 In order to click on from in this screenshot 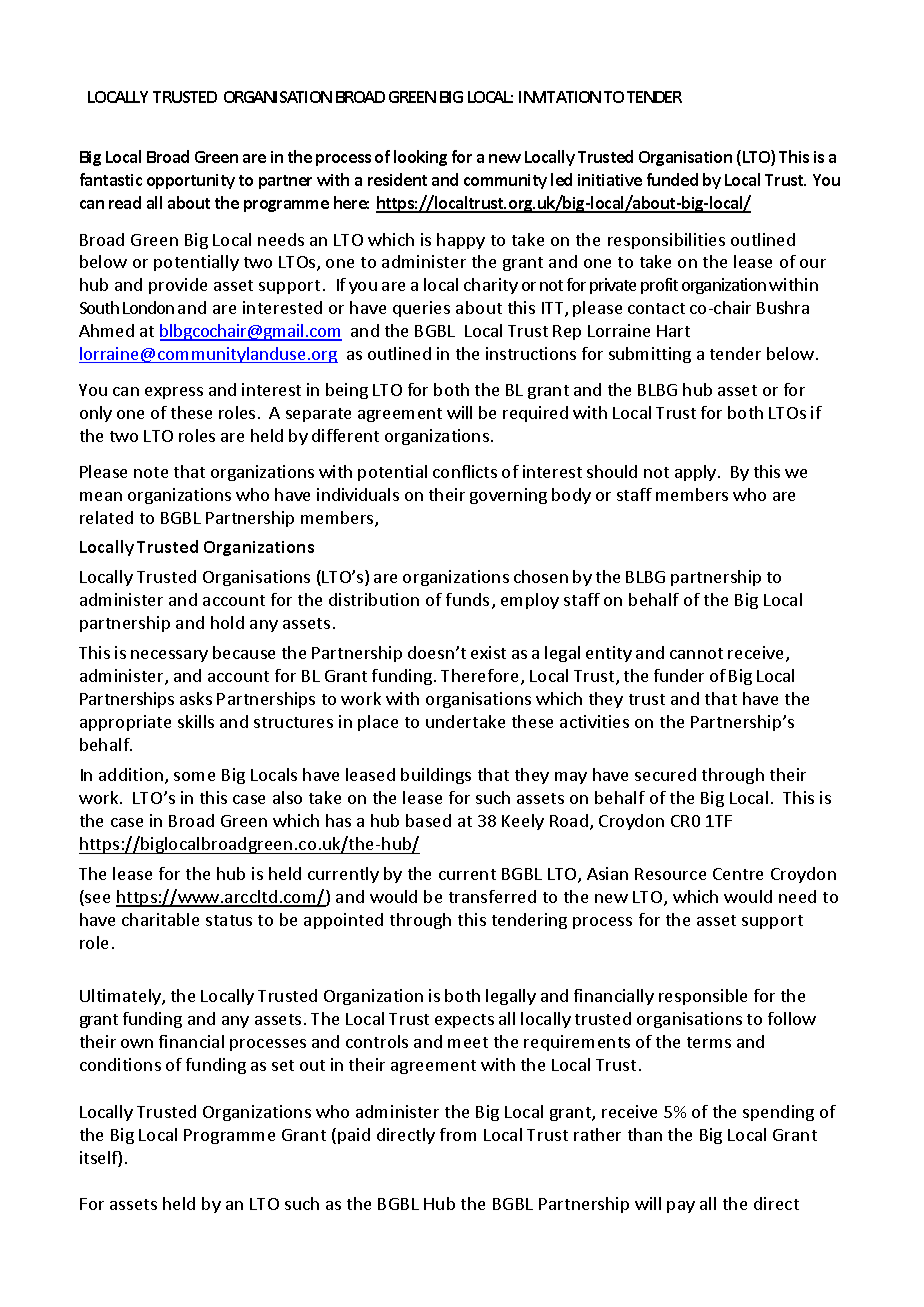, I will do `click(458, 1134)`.
